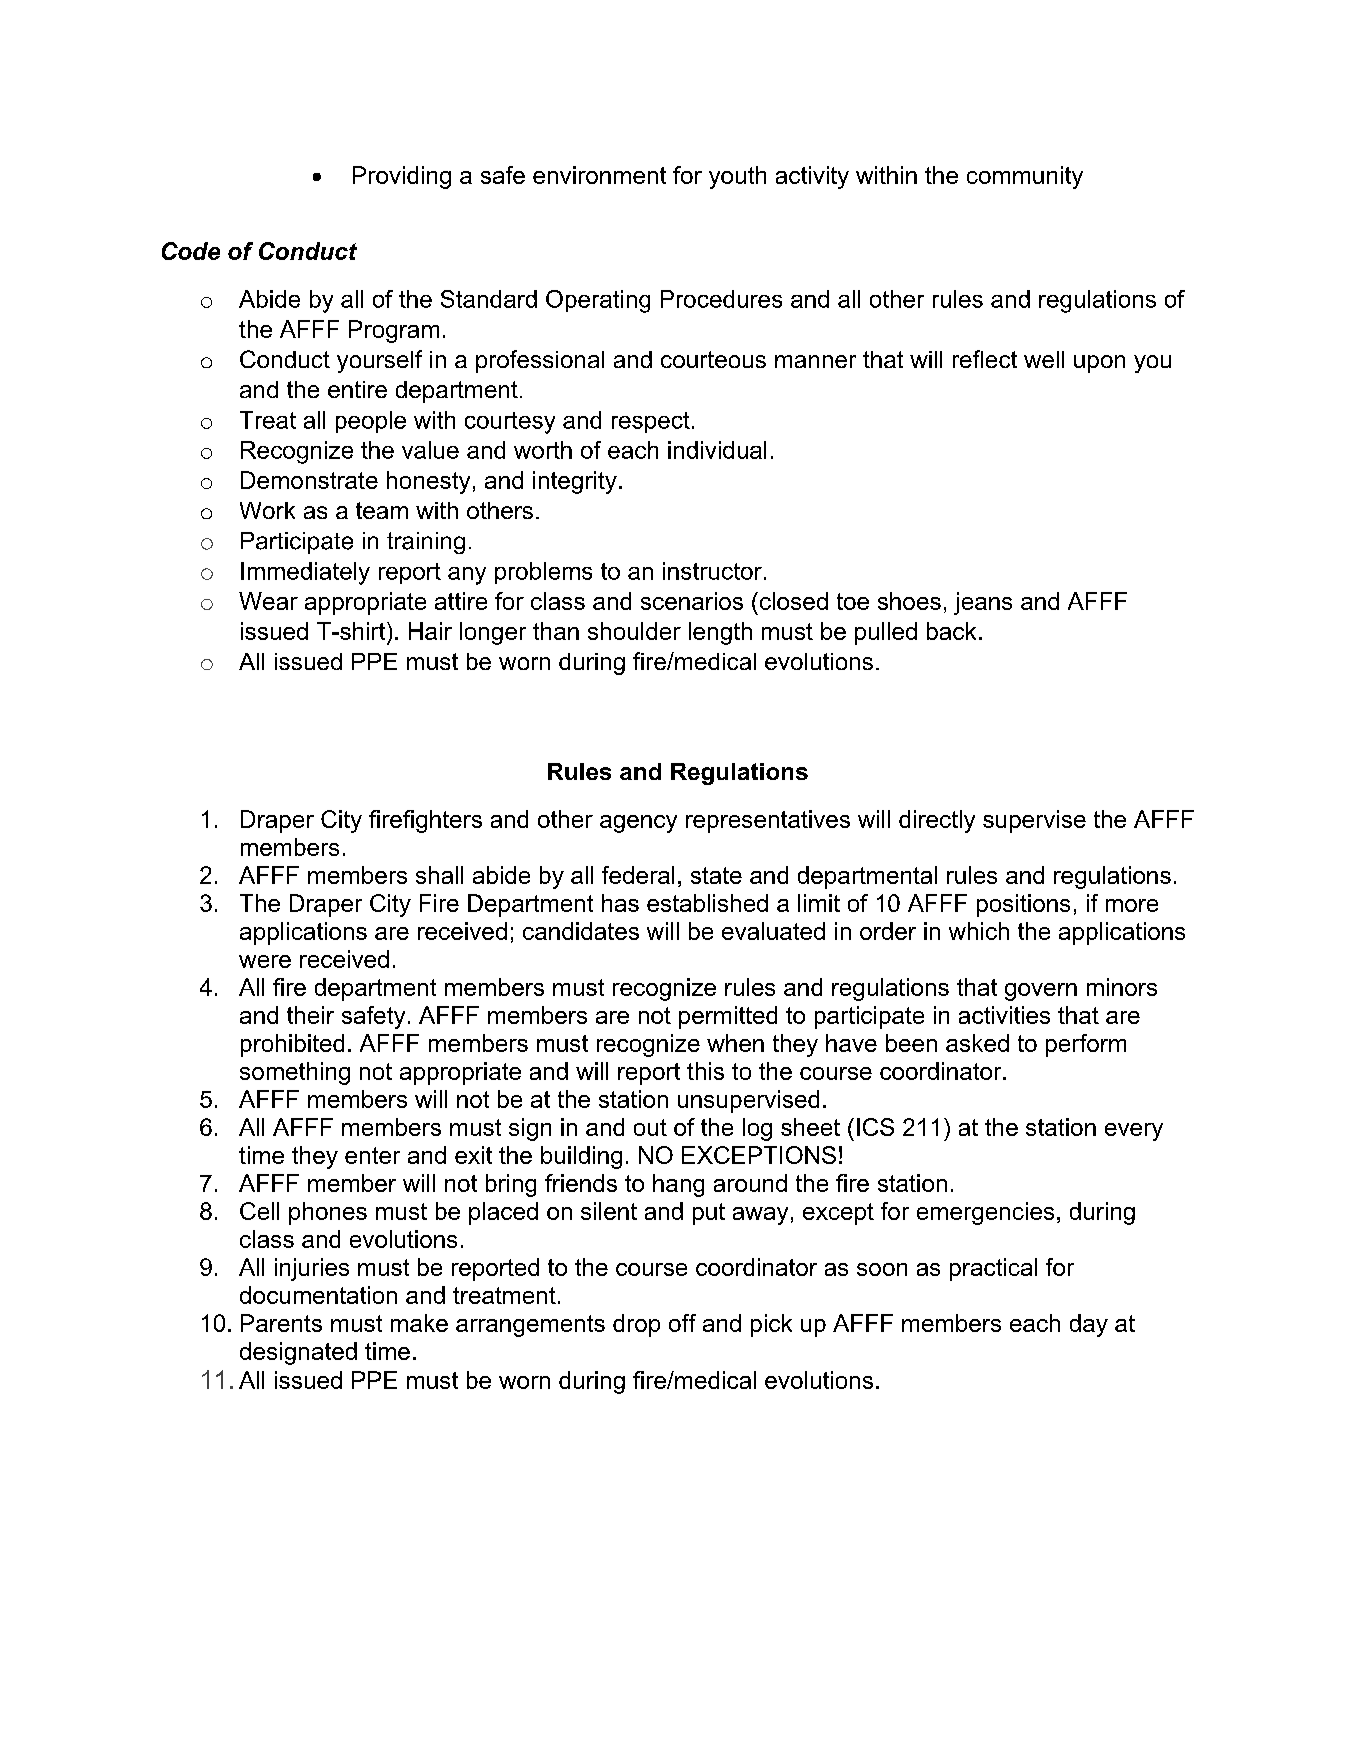  Describe the element at coordinates (599, 175) in the screenshot. I see `environment` at that location.
